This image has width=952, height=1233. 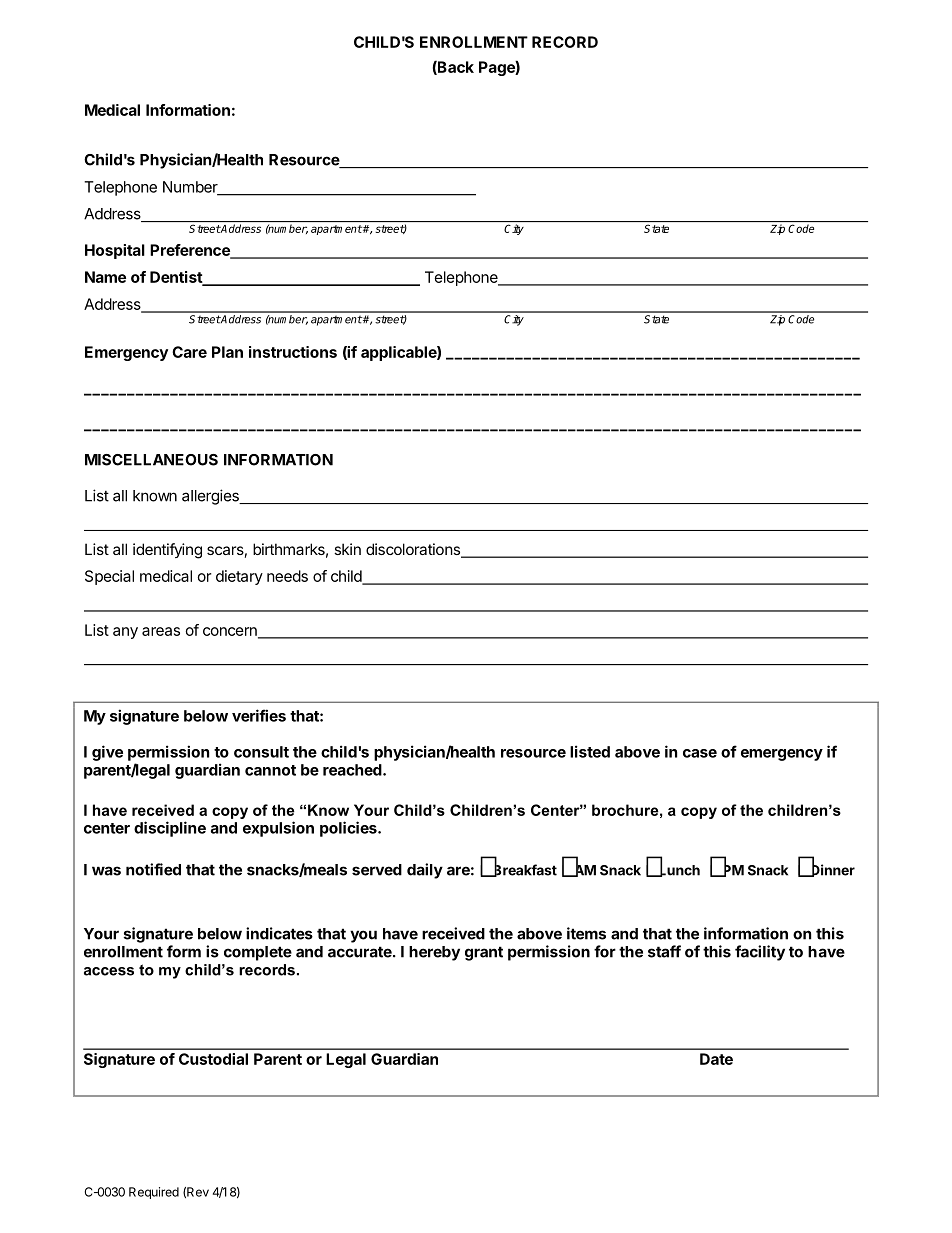 I want to click on reached, so click(x=353, y=770).
